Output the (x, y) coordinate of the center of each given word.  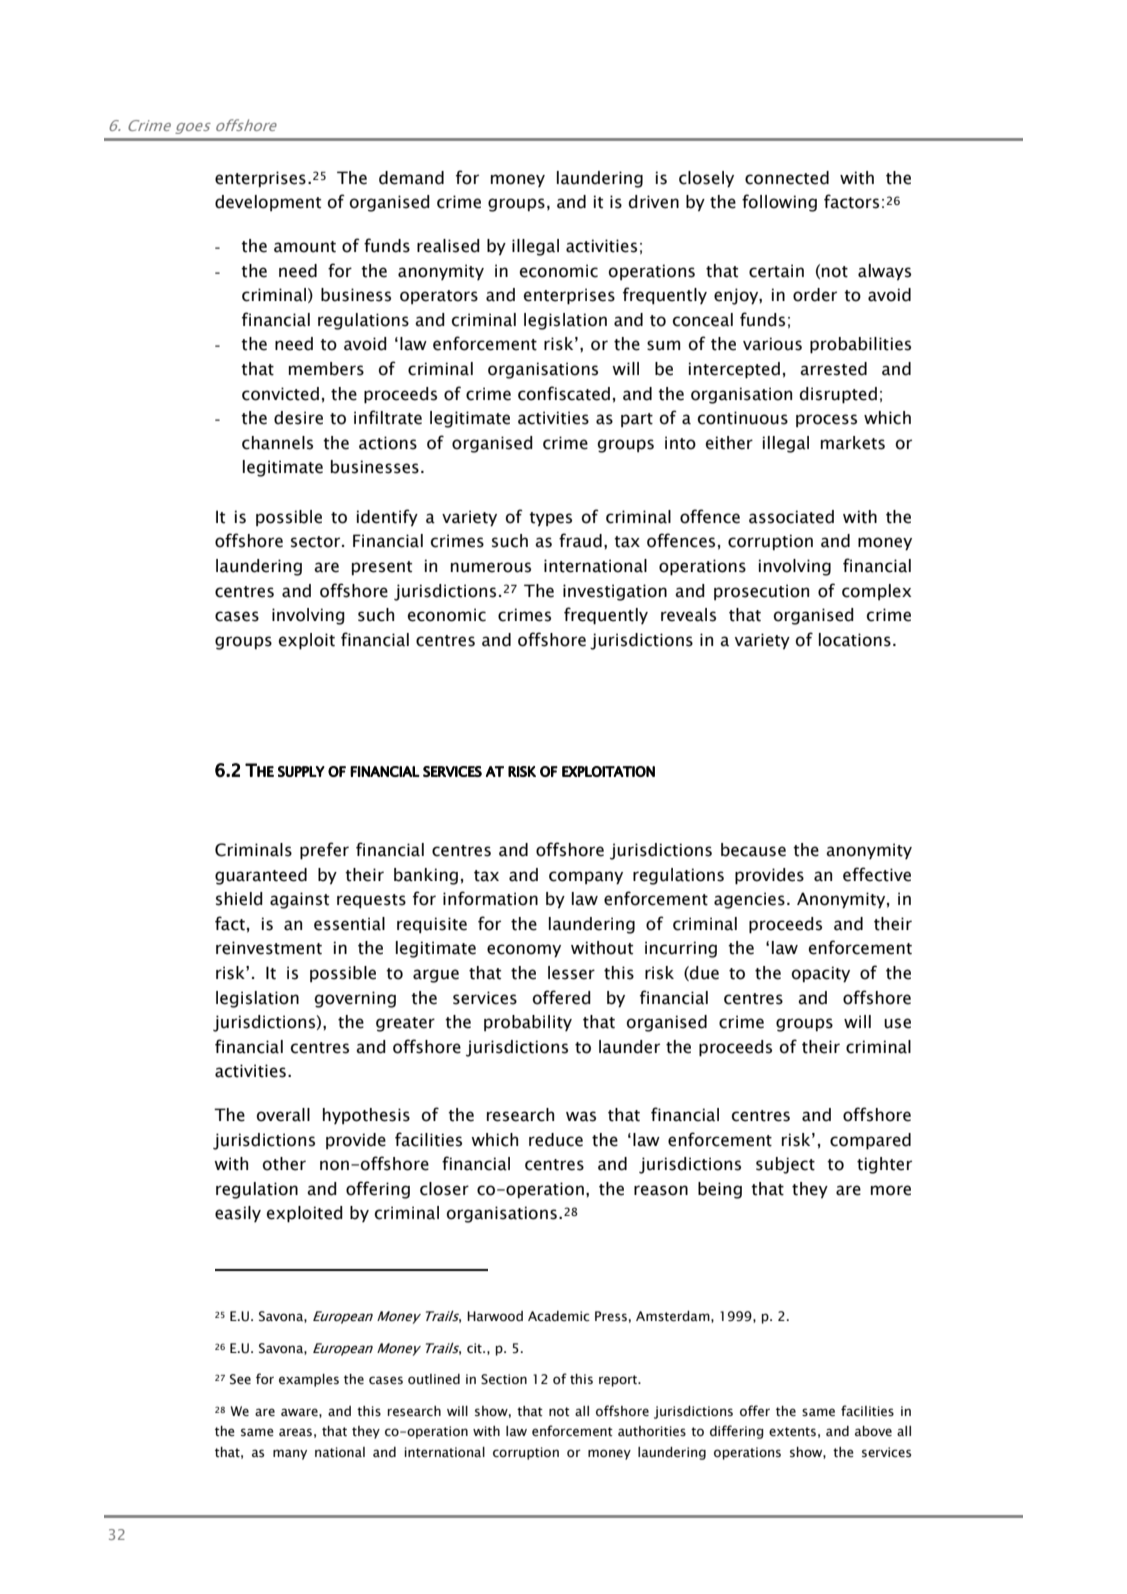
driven (654, 202)
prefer (324, 851)
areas (295, 1432)
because (753, 850)
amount (305, 247)
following (779, 203)
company (586, 878)
